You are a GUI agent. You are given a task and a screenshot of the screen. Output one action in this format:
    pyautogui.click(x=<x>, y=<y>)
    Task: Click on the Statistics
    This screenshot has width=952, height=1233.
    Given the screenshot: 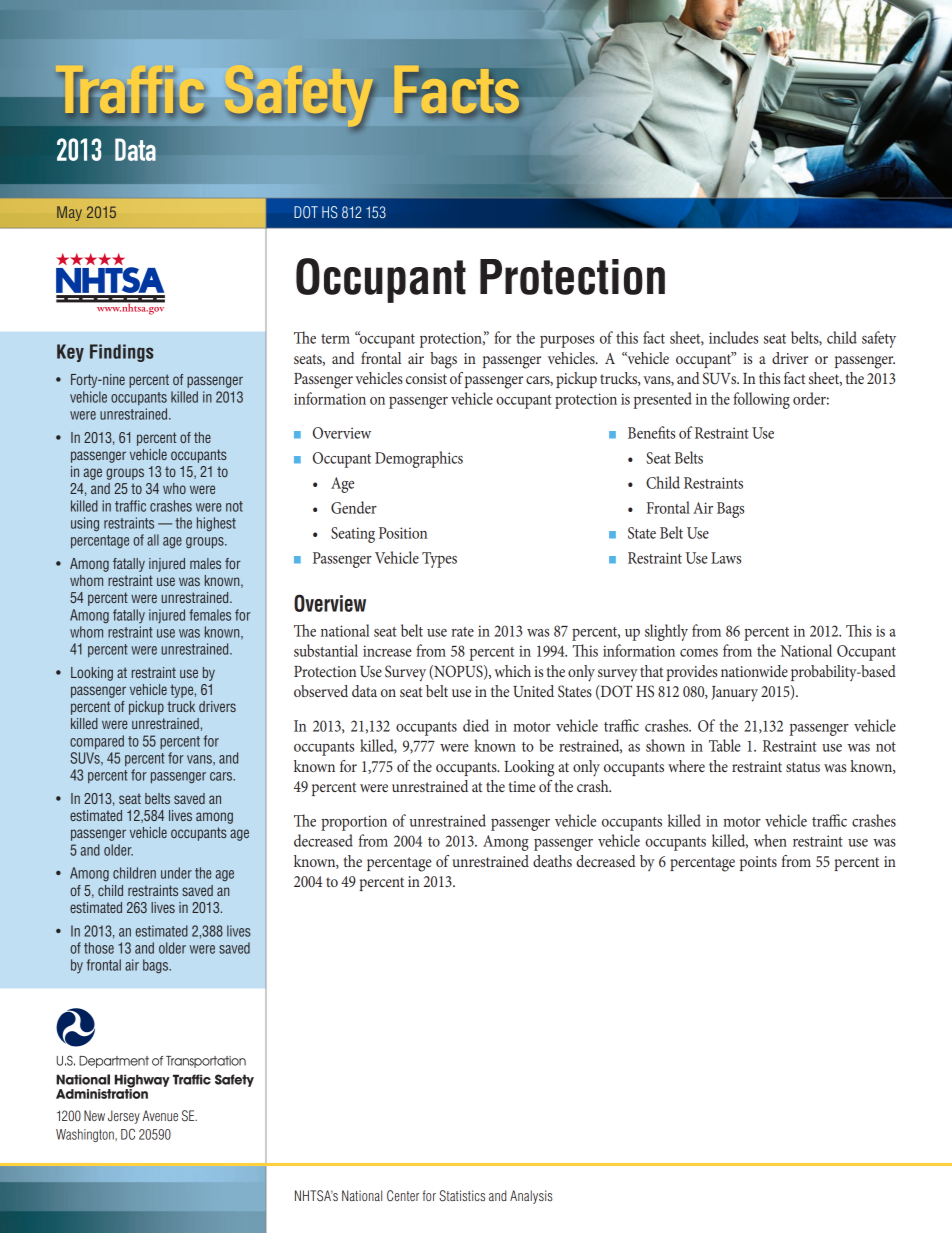 What is the action you would take?
    pyautogui.click(x=462, y=1196)
